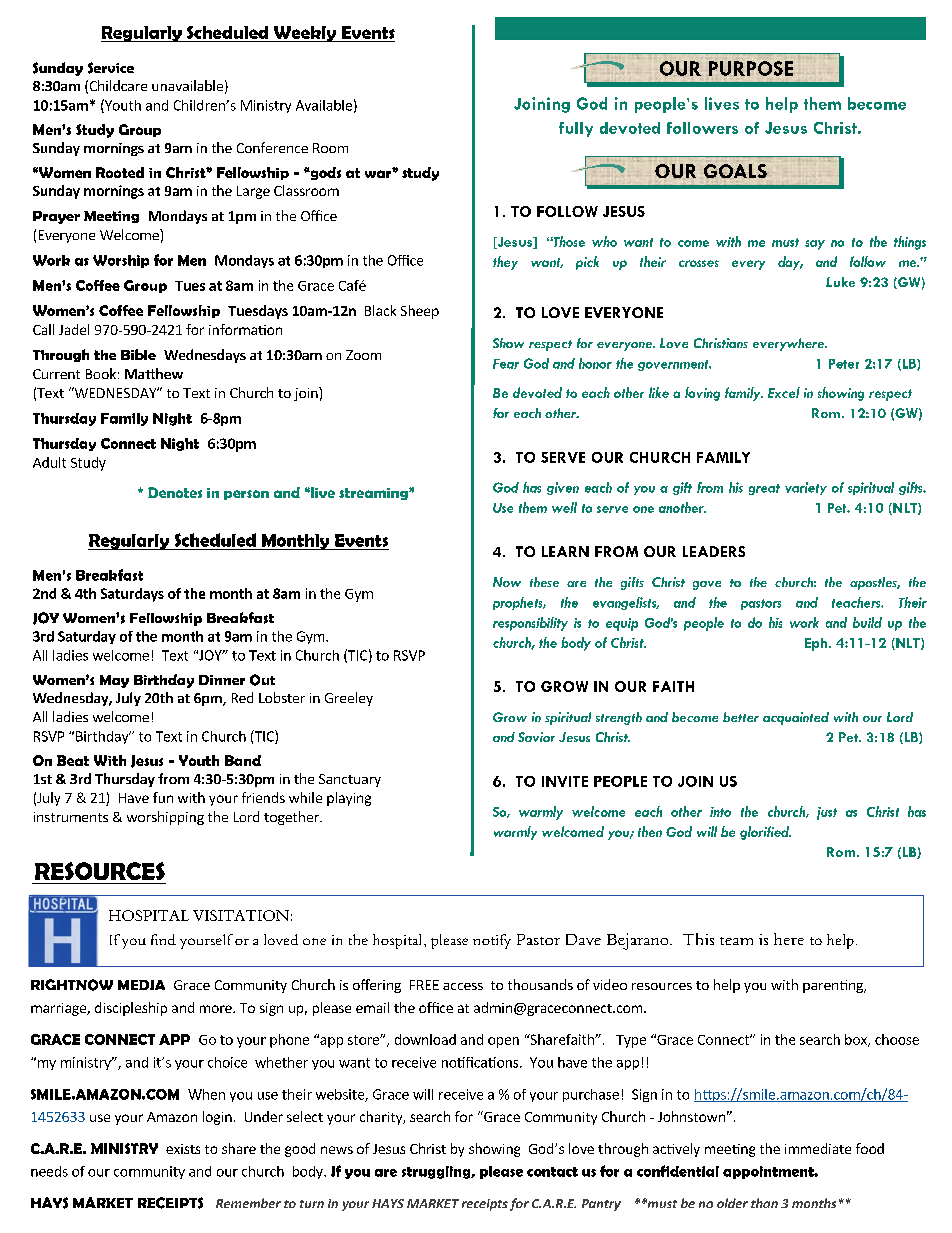 This screenshot has width=952, height=1233. Describe the element at coordinates (552, 1172) in the screenshot. I see `contact` at that location.
